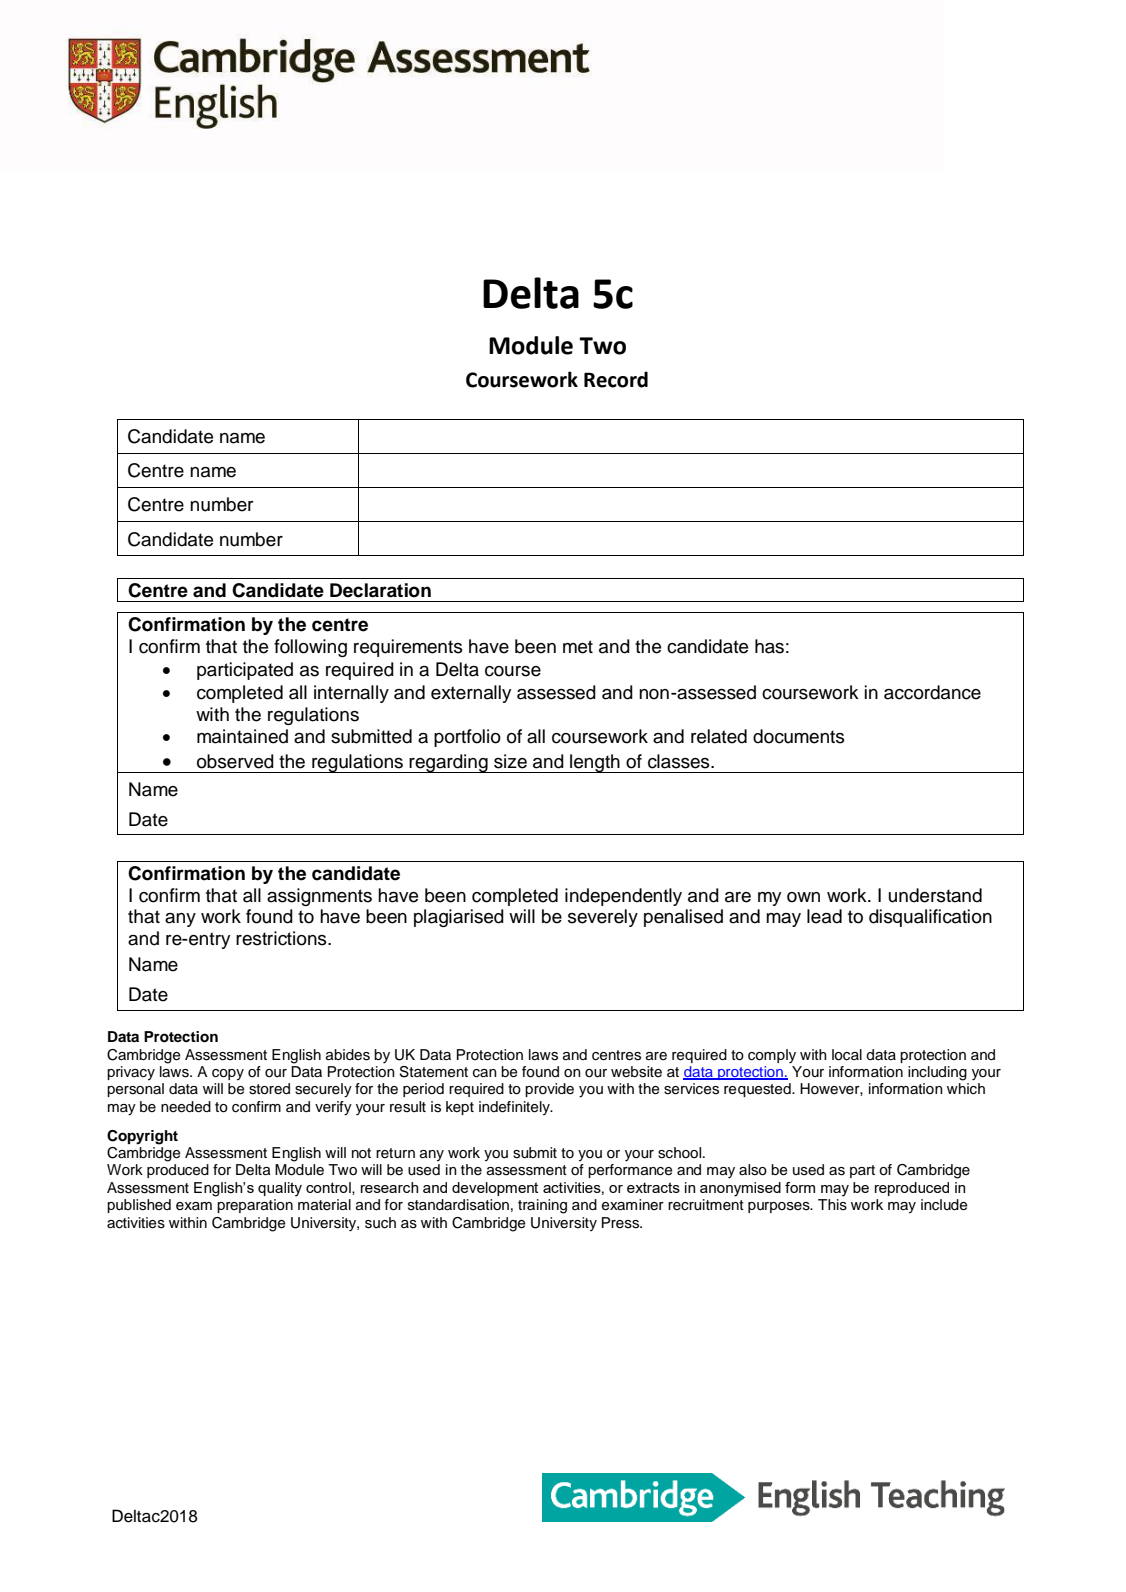  Describe the element at coordinates (616, 379) in the document. I see `Record` at that location.
